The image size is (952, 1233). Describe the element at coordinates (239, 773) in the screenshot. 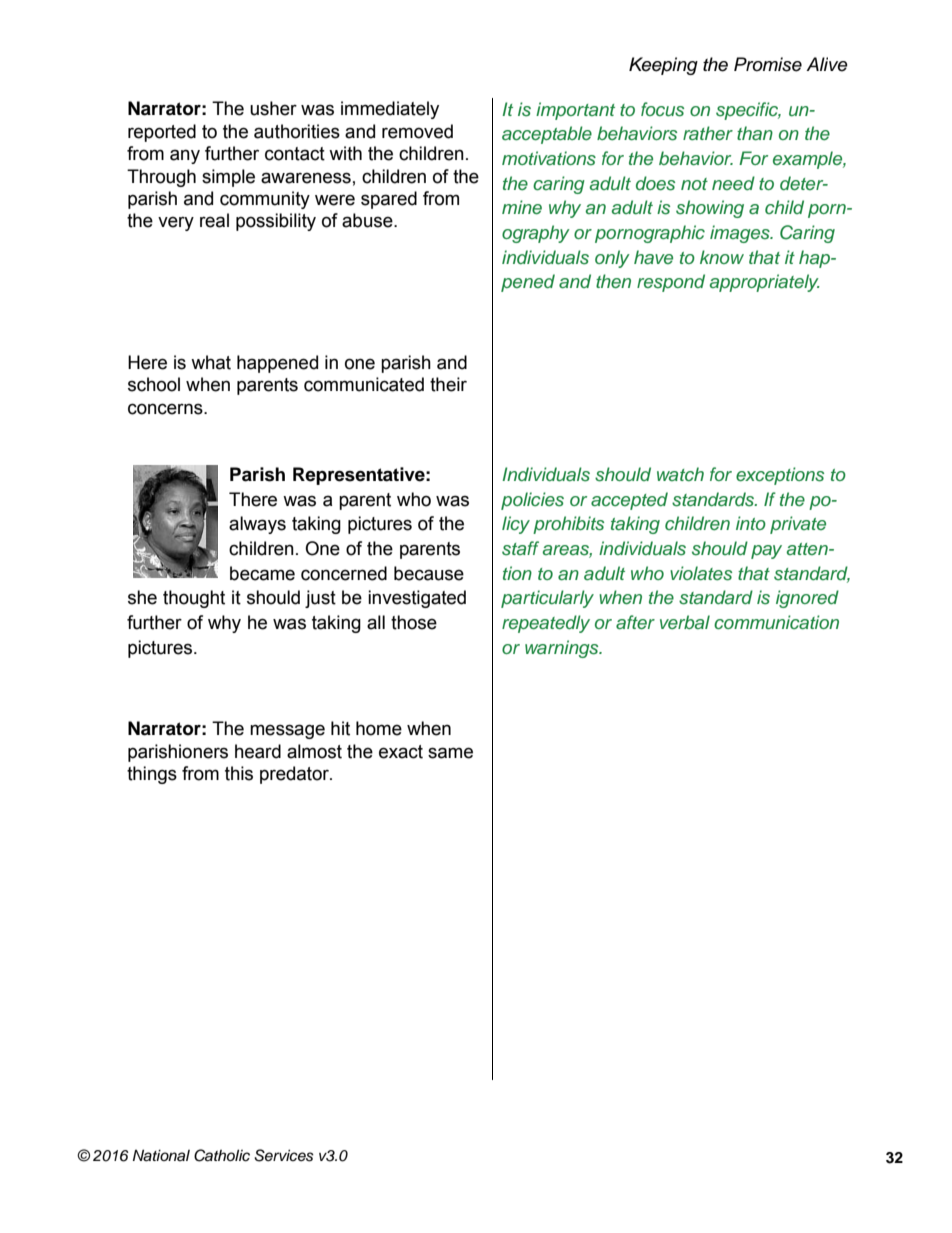

I see `this` at that location.
